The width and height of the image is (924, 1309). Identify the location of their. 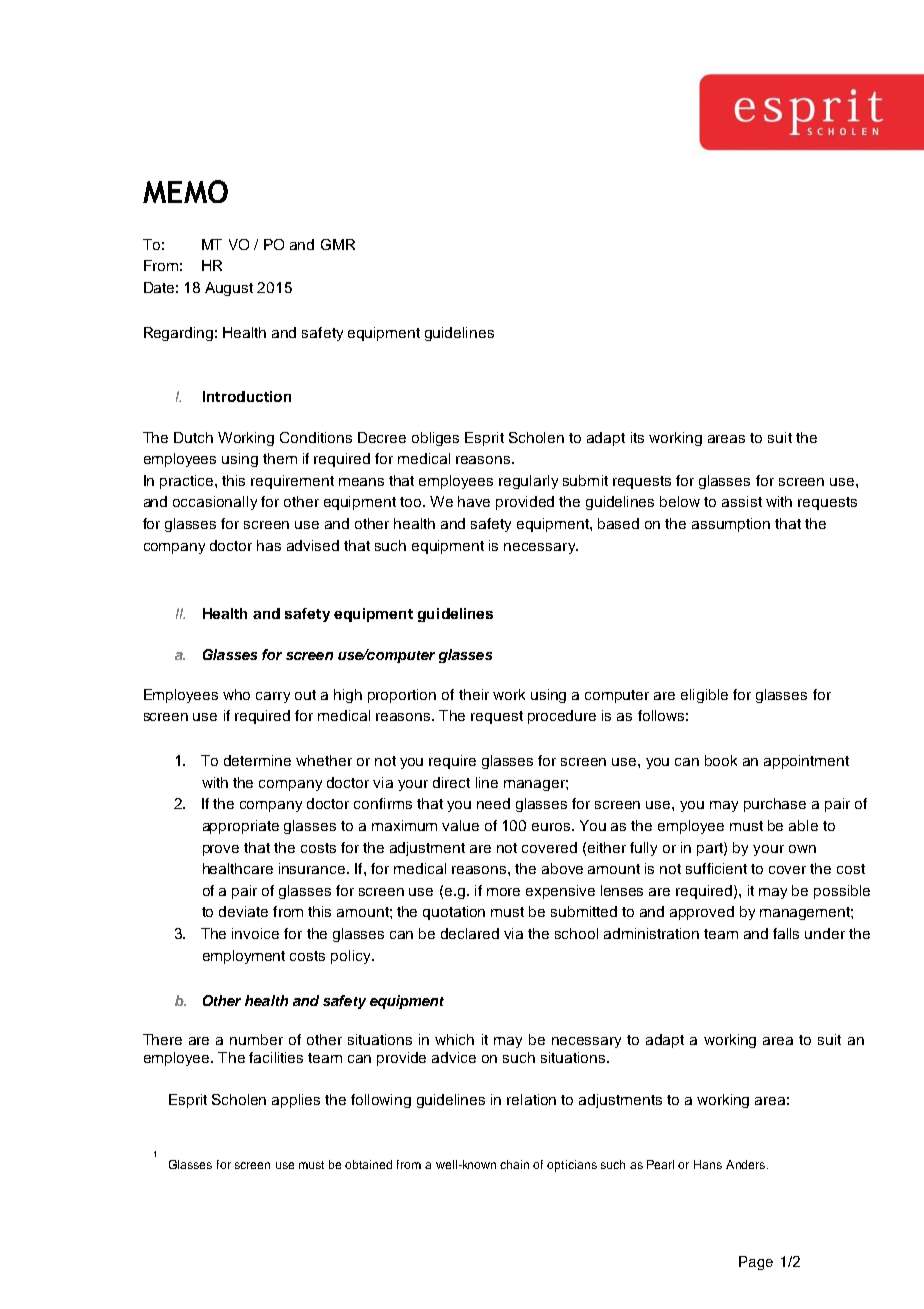
(474, 694).
